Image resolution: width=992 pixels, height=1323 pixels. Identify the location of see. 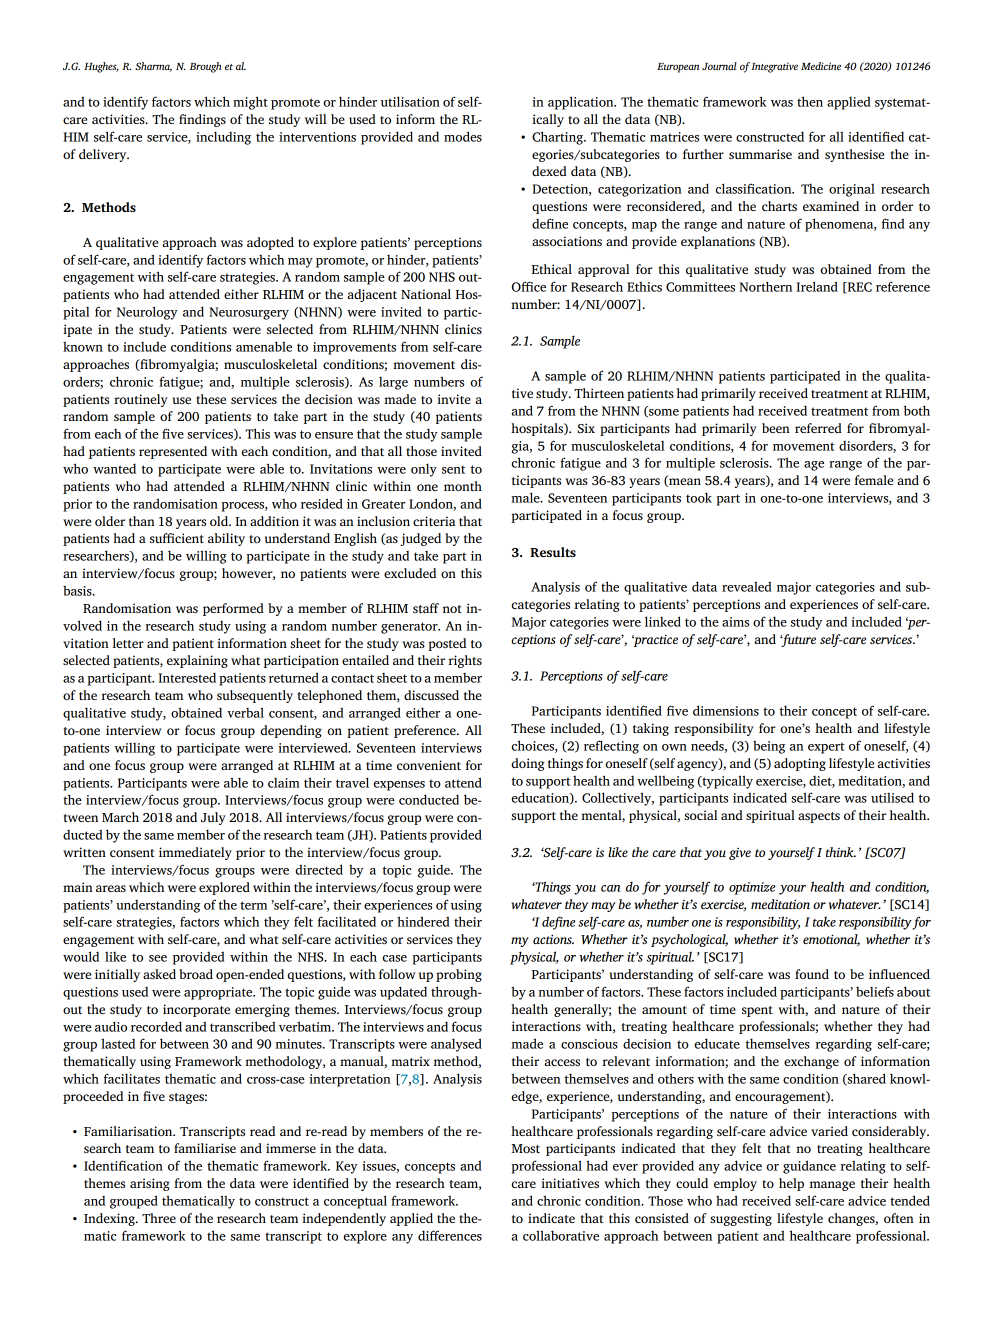
(158, 958).
